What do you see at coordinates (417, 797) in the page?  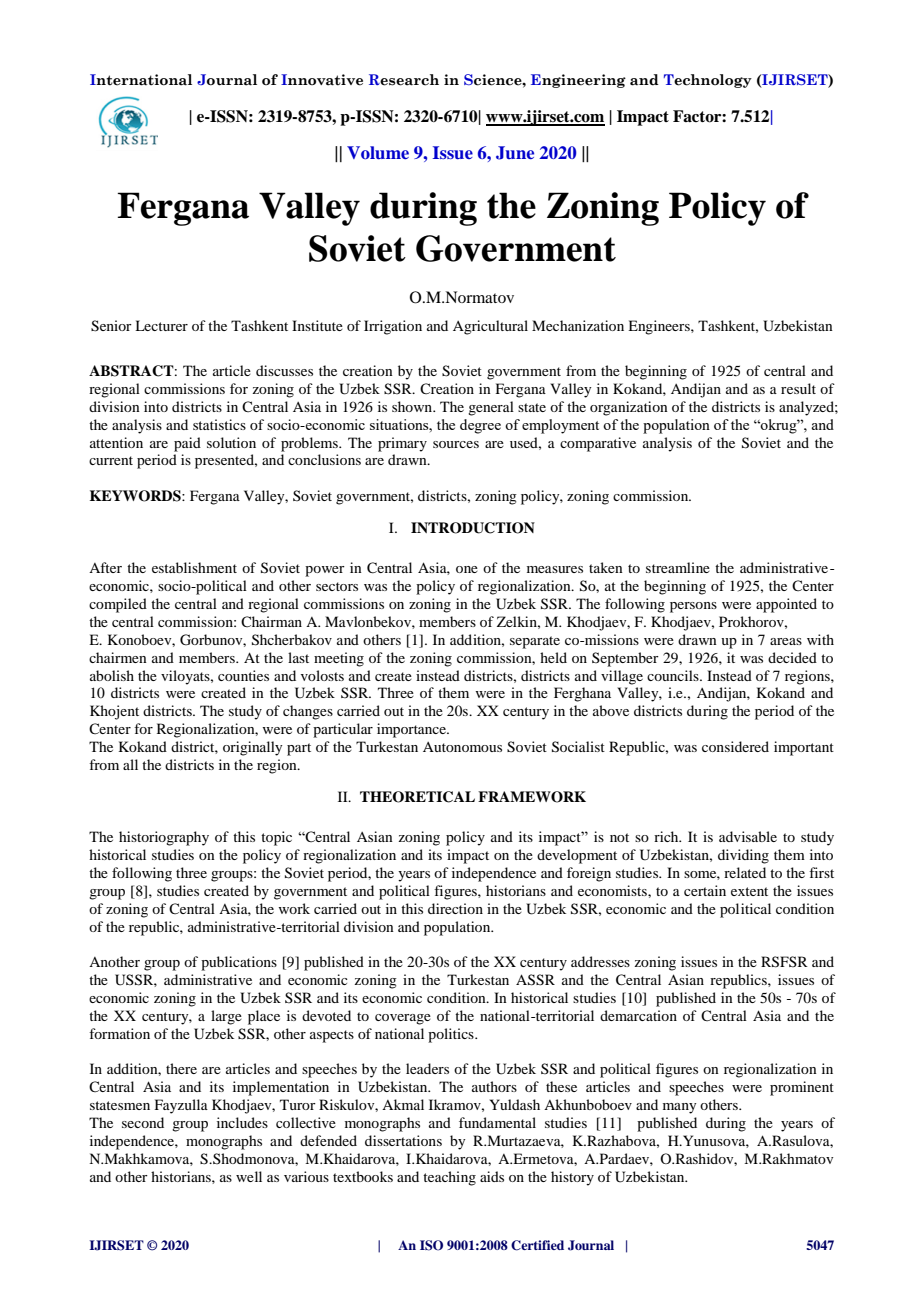 I see `THEORETICAL` at bounding box center [417, 797].
